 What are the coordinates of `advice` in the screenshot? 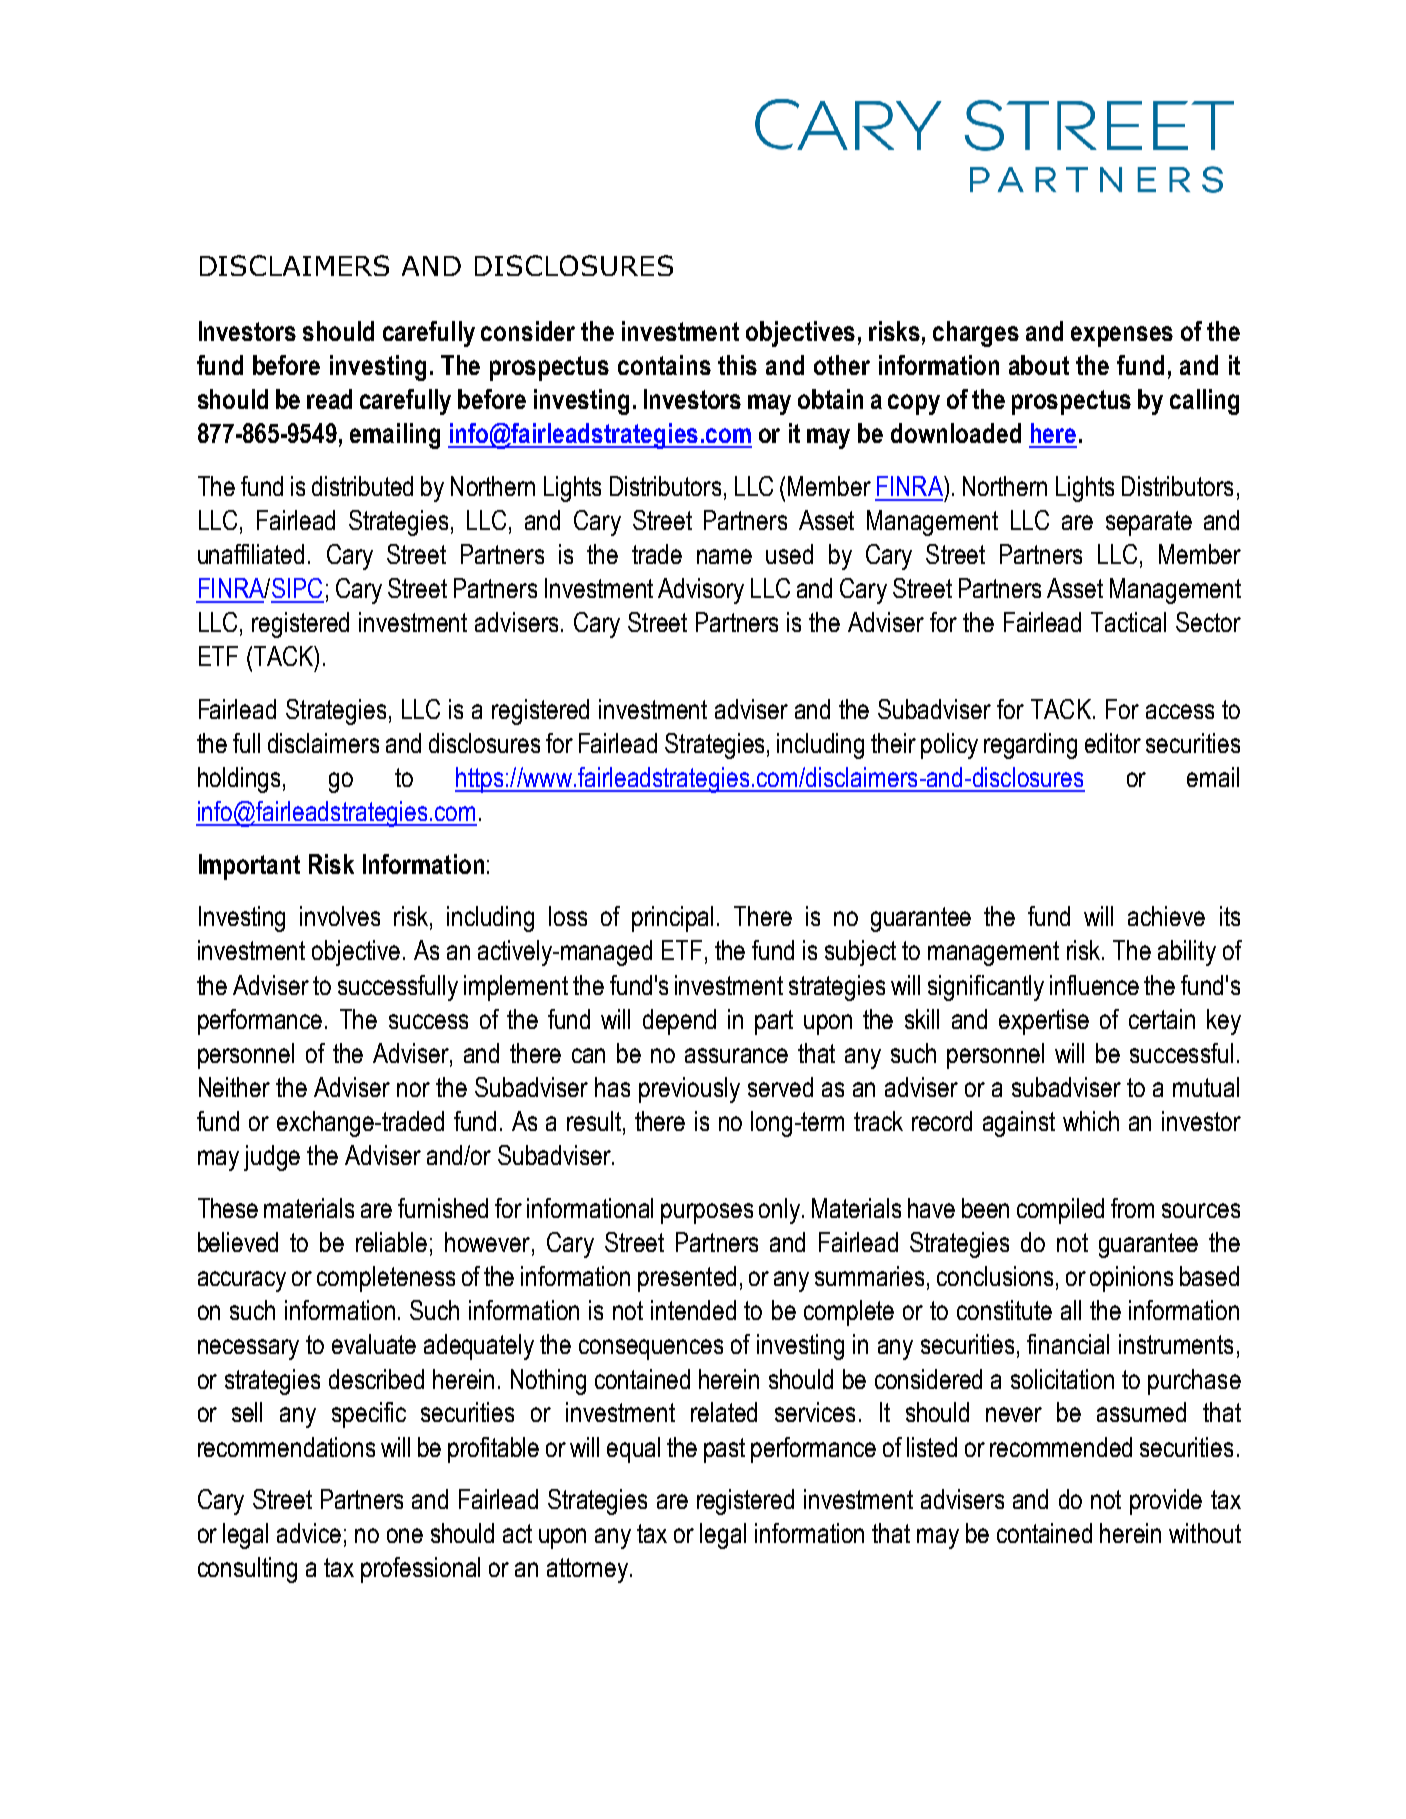 It's located at (309, 1533).
